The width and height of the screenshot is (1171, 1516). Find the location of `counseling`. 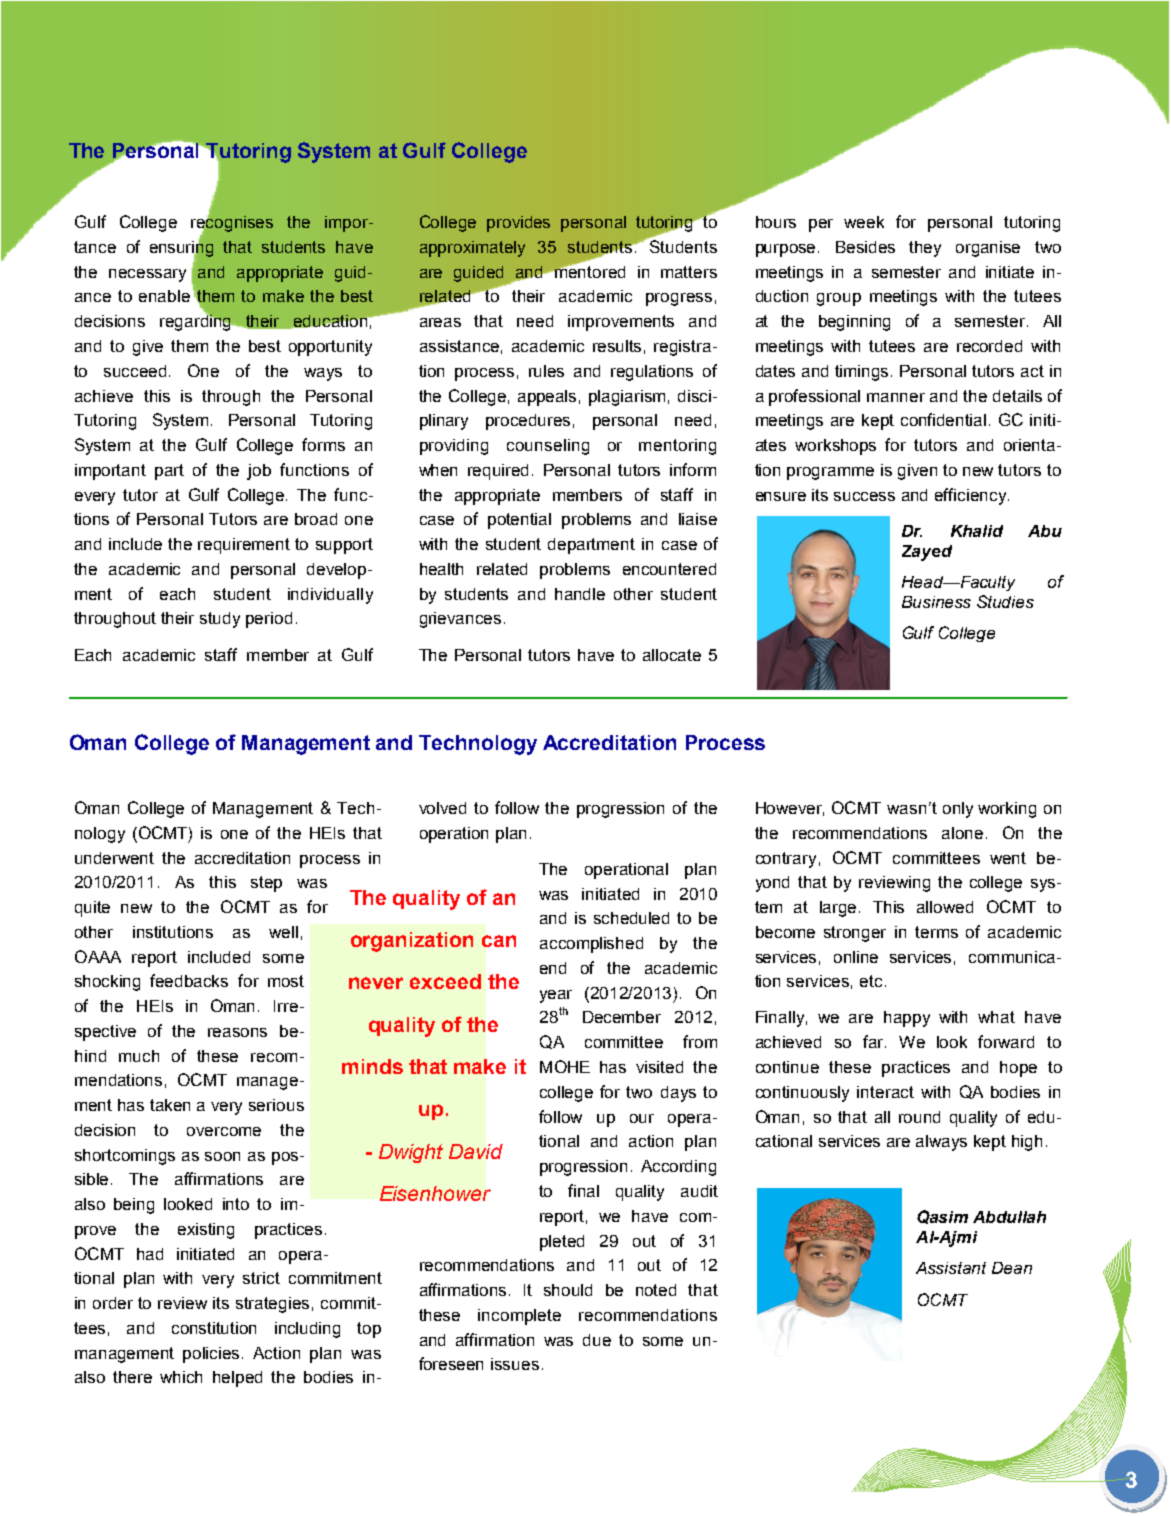

counseling is located at coordinates (548, 447).
